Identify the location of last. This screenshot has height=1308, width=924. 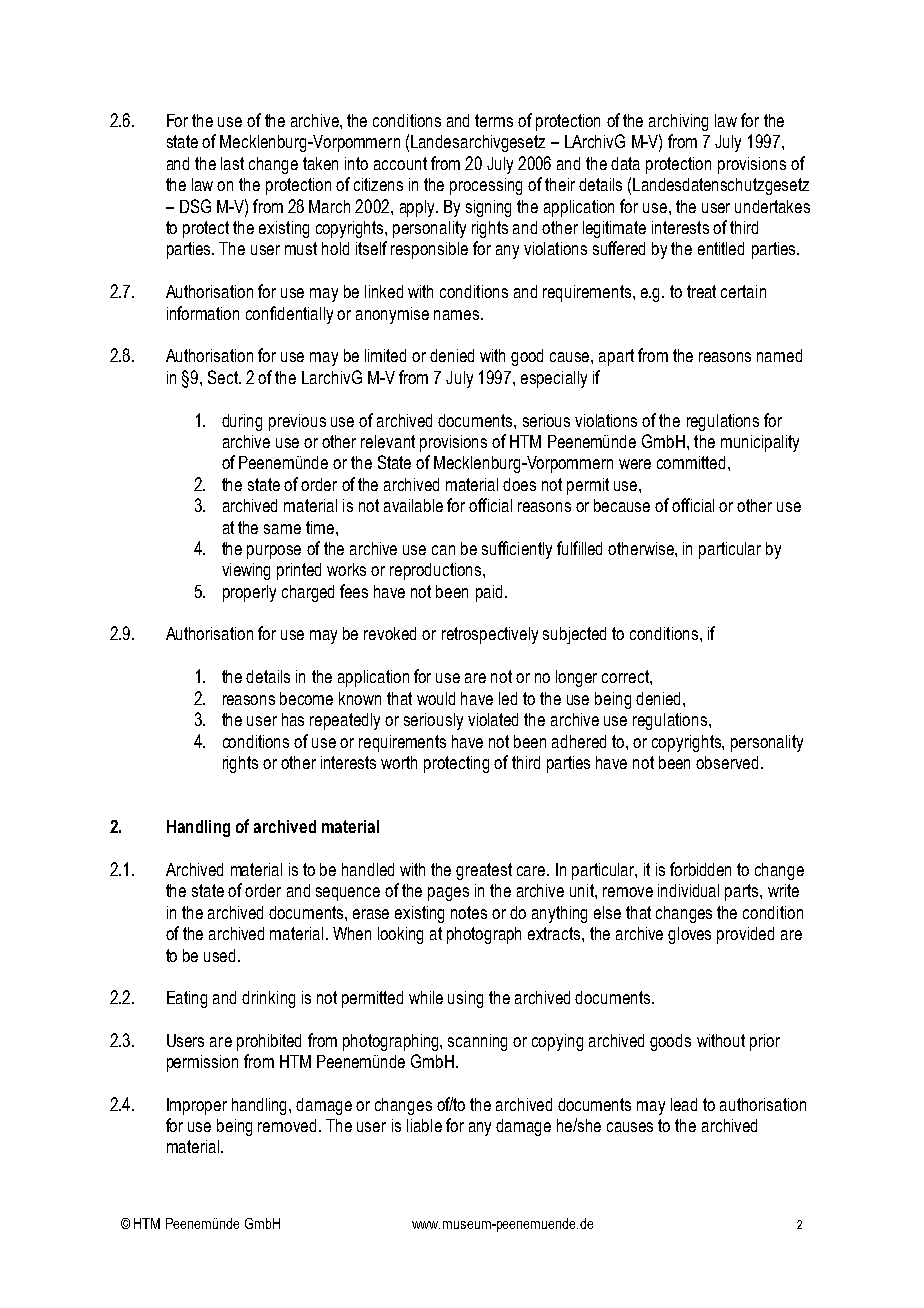
(232, 163).
